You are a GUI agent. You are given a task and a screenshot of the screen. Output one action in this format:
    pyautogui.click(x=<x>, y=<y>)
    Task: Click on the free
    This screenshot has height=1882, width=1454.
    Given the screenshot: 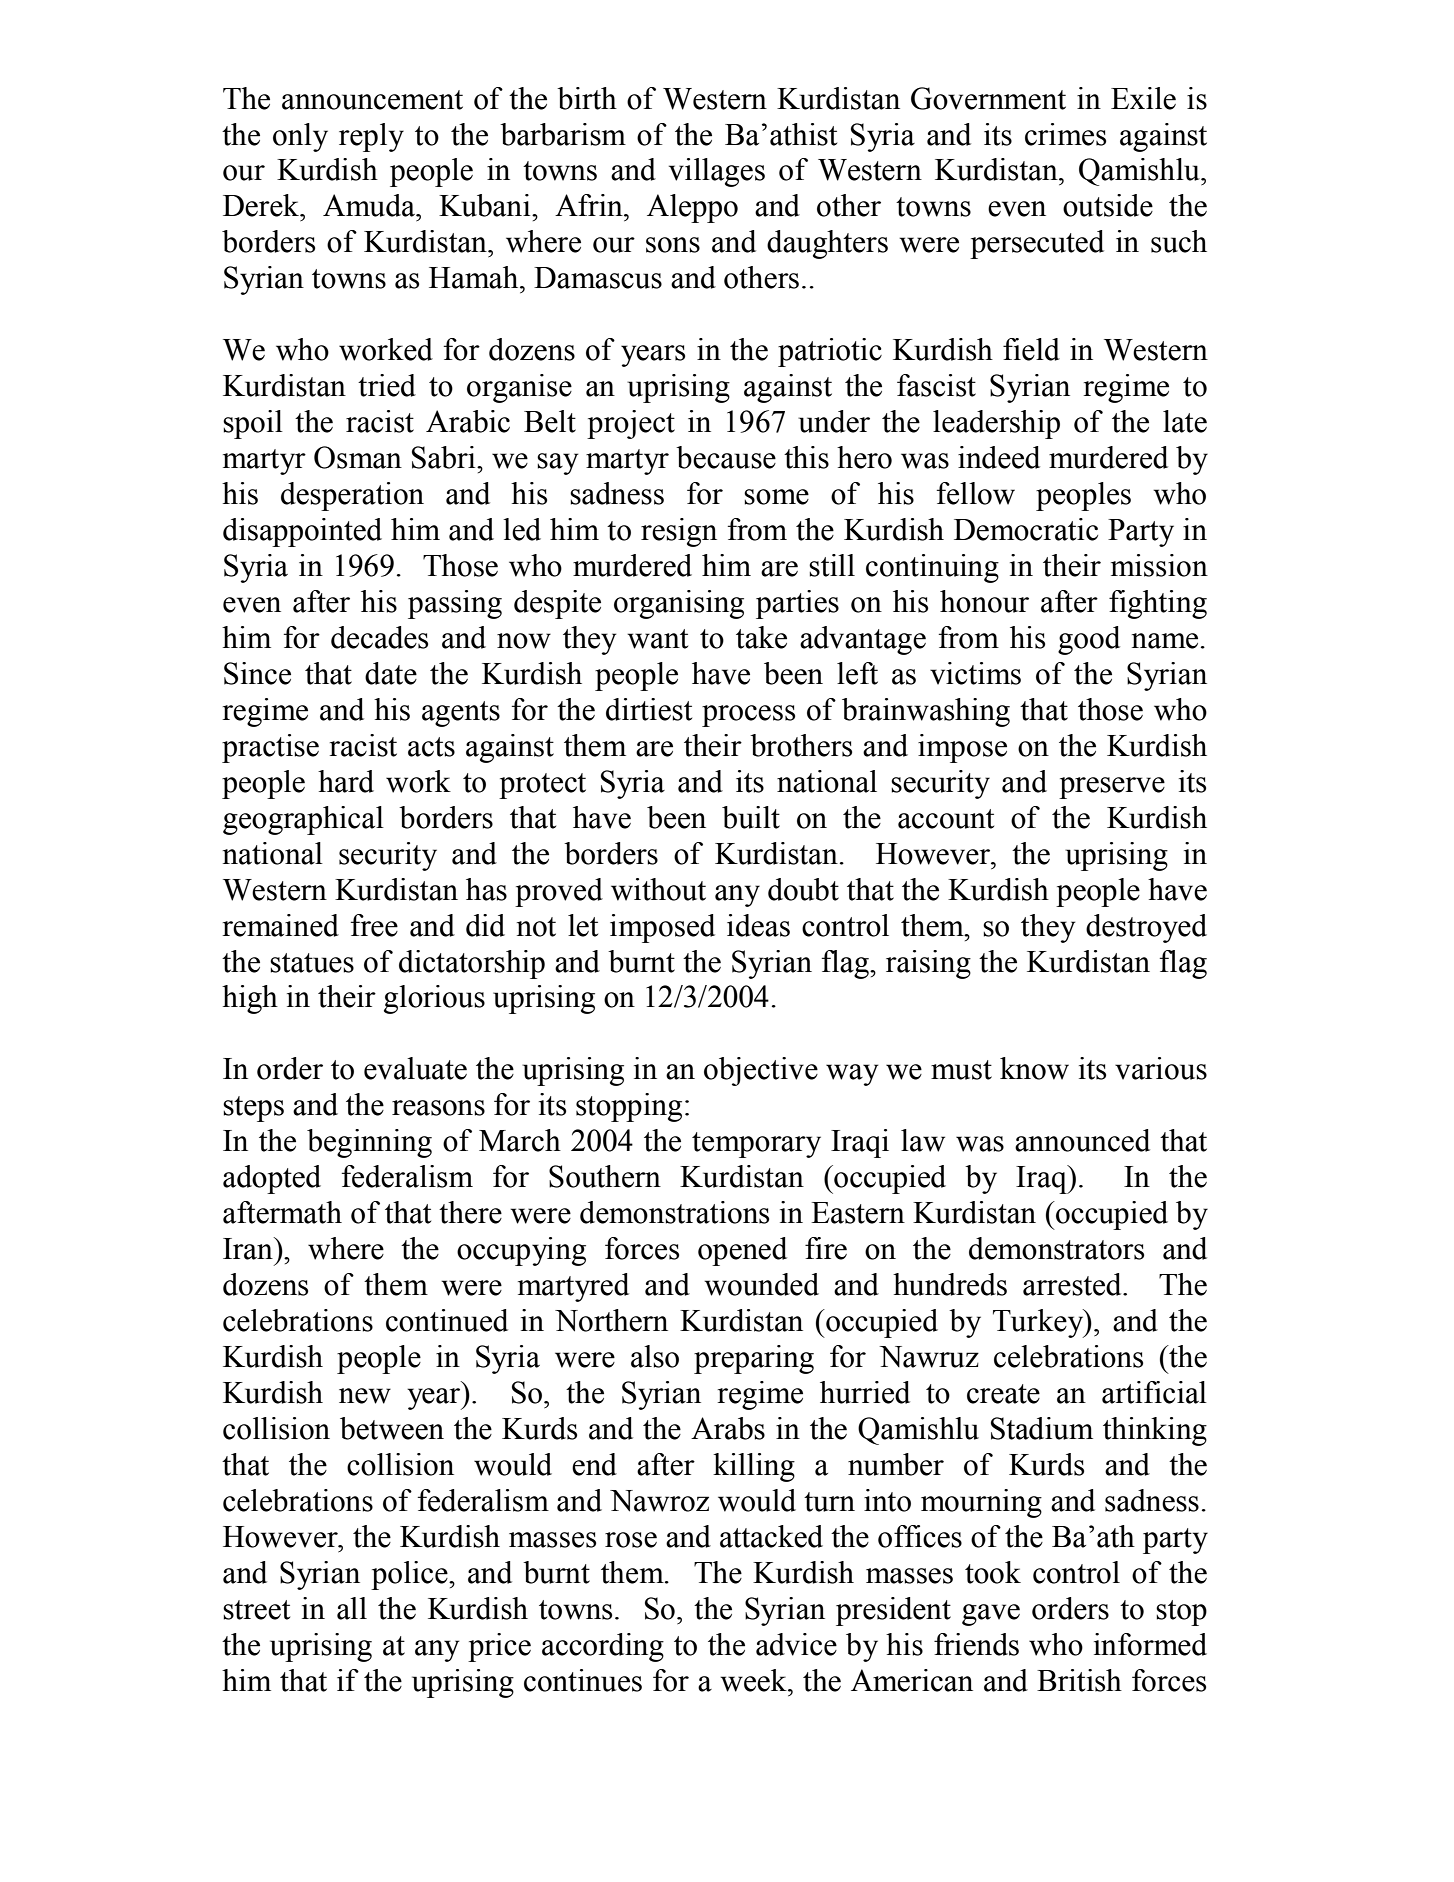 What is the action you would take?
    pyautogui.click(x=374, y=925)
